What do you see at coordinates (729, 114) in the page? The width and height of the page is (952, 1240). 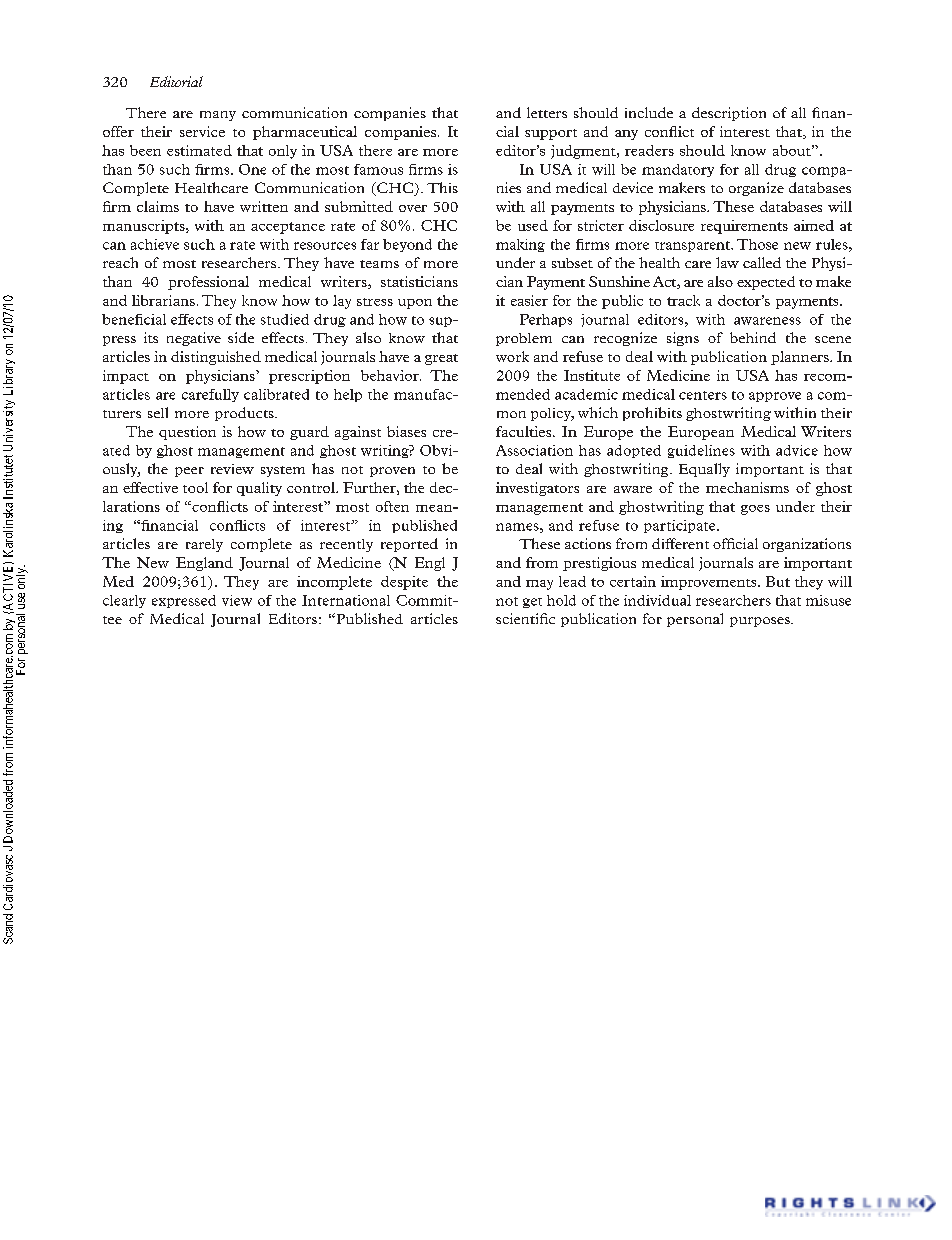 I see `description` at bounding box center [729, 114].
